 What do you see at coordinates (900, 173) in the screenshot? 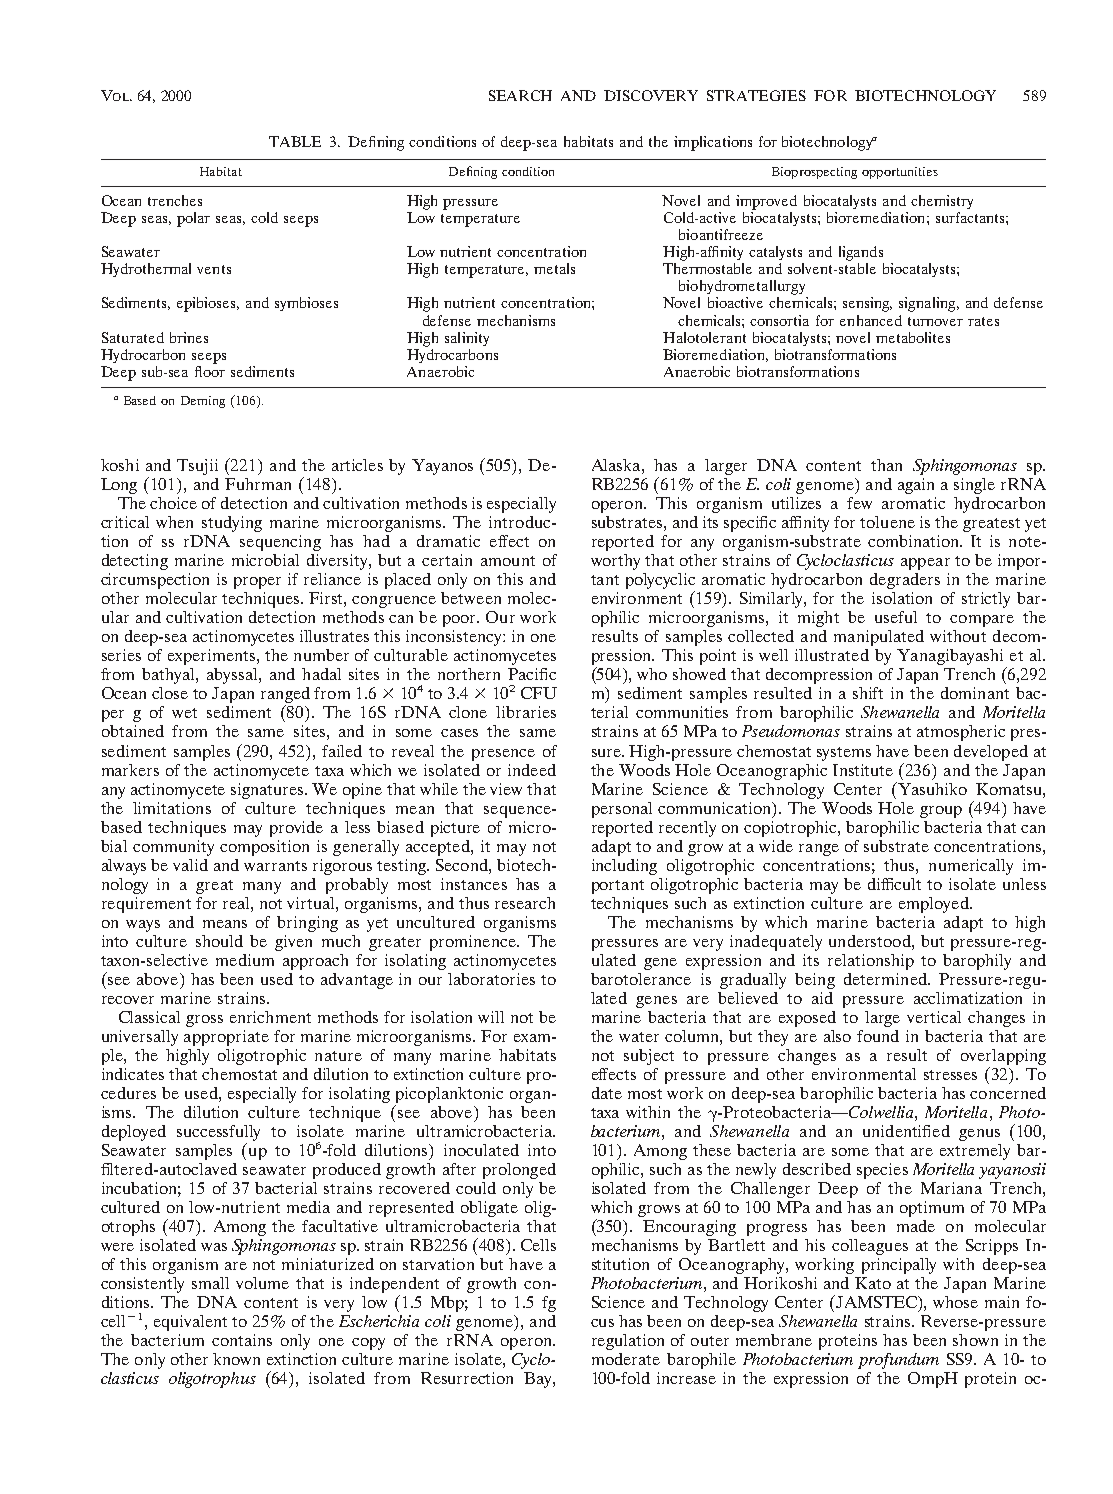
I see `opportunities` at bounding box center [900, 173].
